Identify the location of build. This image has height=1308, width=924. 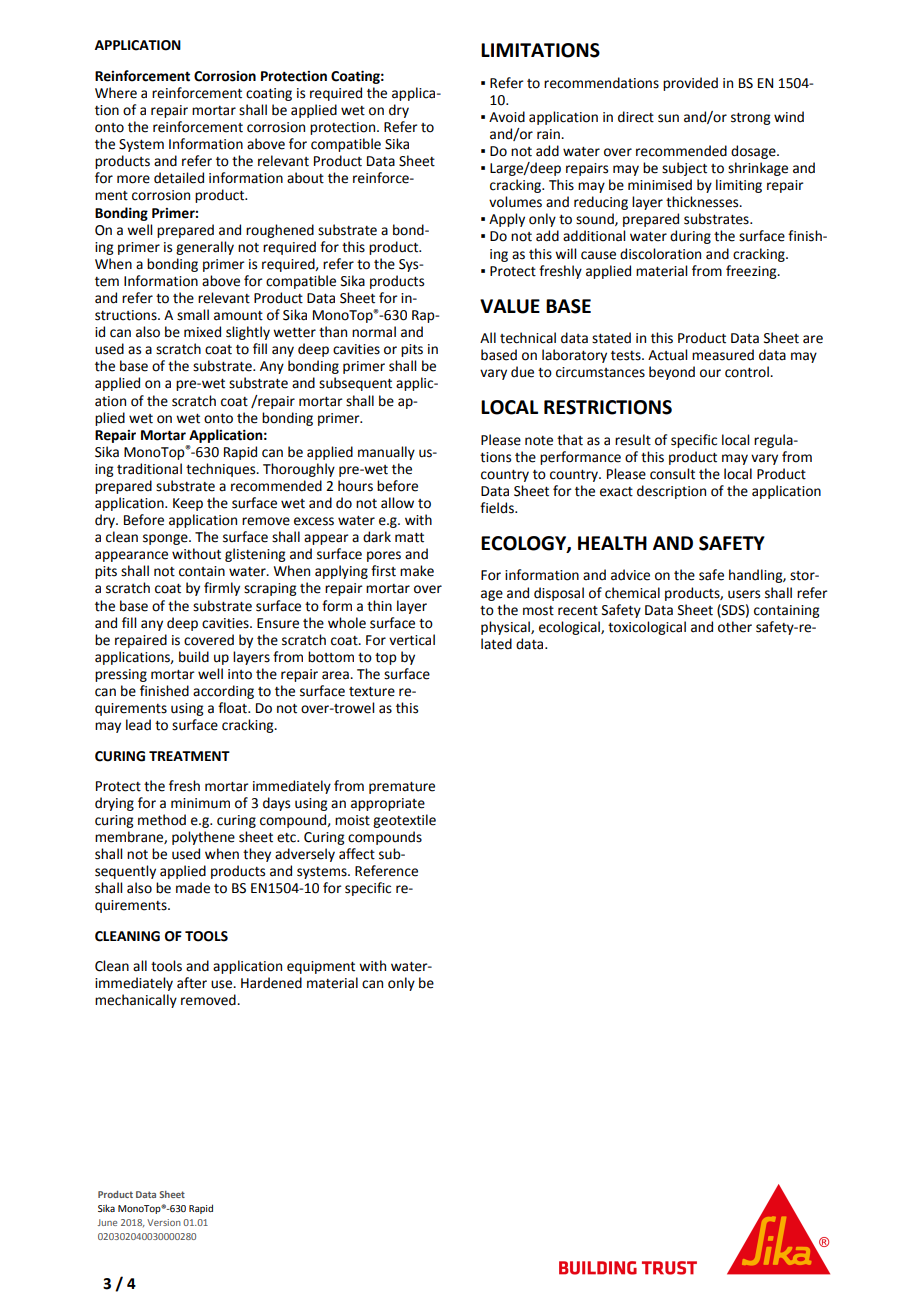
(194, 657).
